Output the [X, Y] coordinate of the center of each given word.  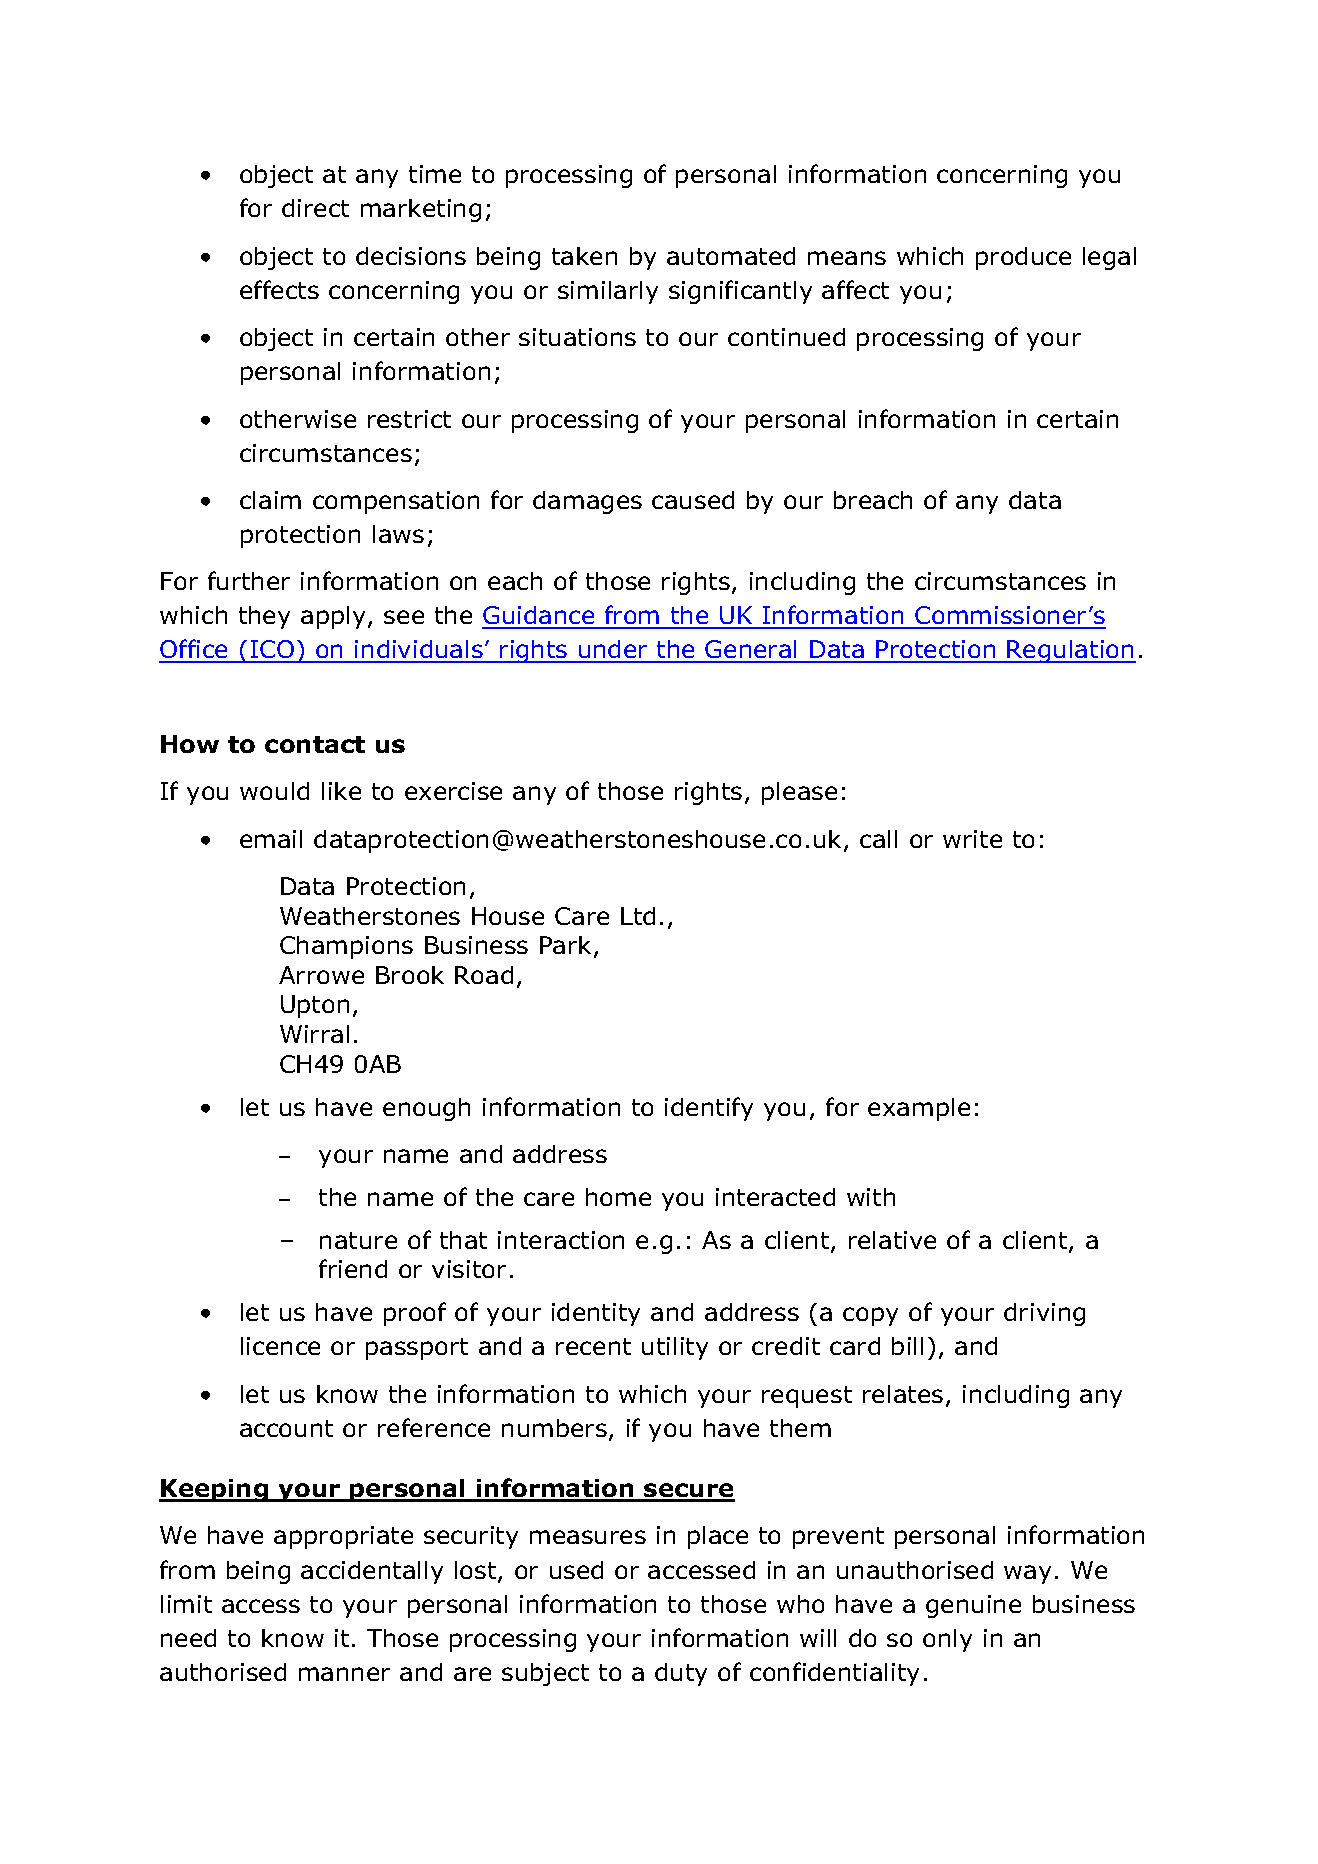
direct [315, 208]
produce [1023, 258]
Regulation [1071, 651]
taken [584, 256]
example [919, 1109]
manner [344, 1674]
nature [358, 1240]
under [614, 651]
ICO [272, 651]
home [618, 1197]
